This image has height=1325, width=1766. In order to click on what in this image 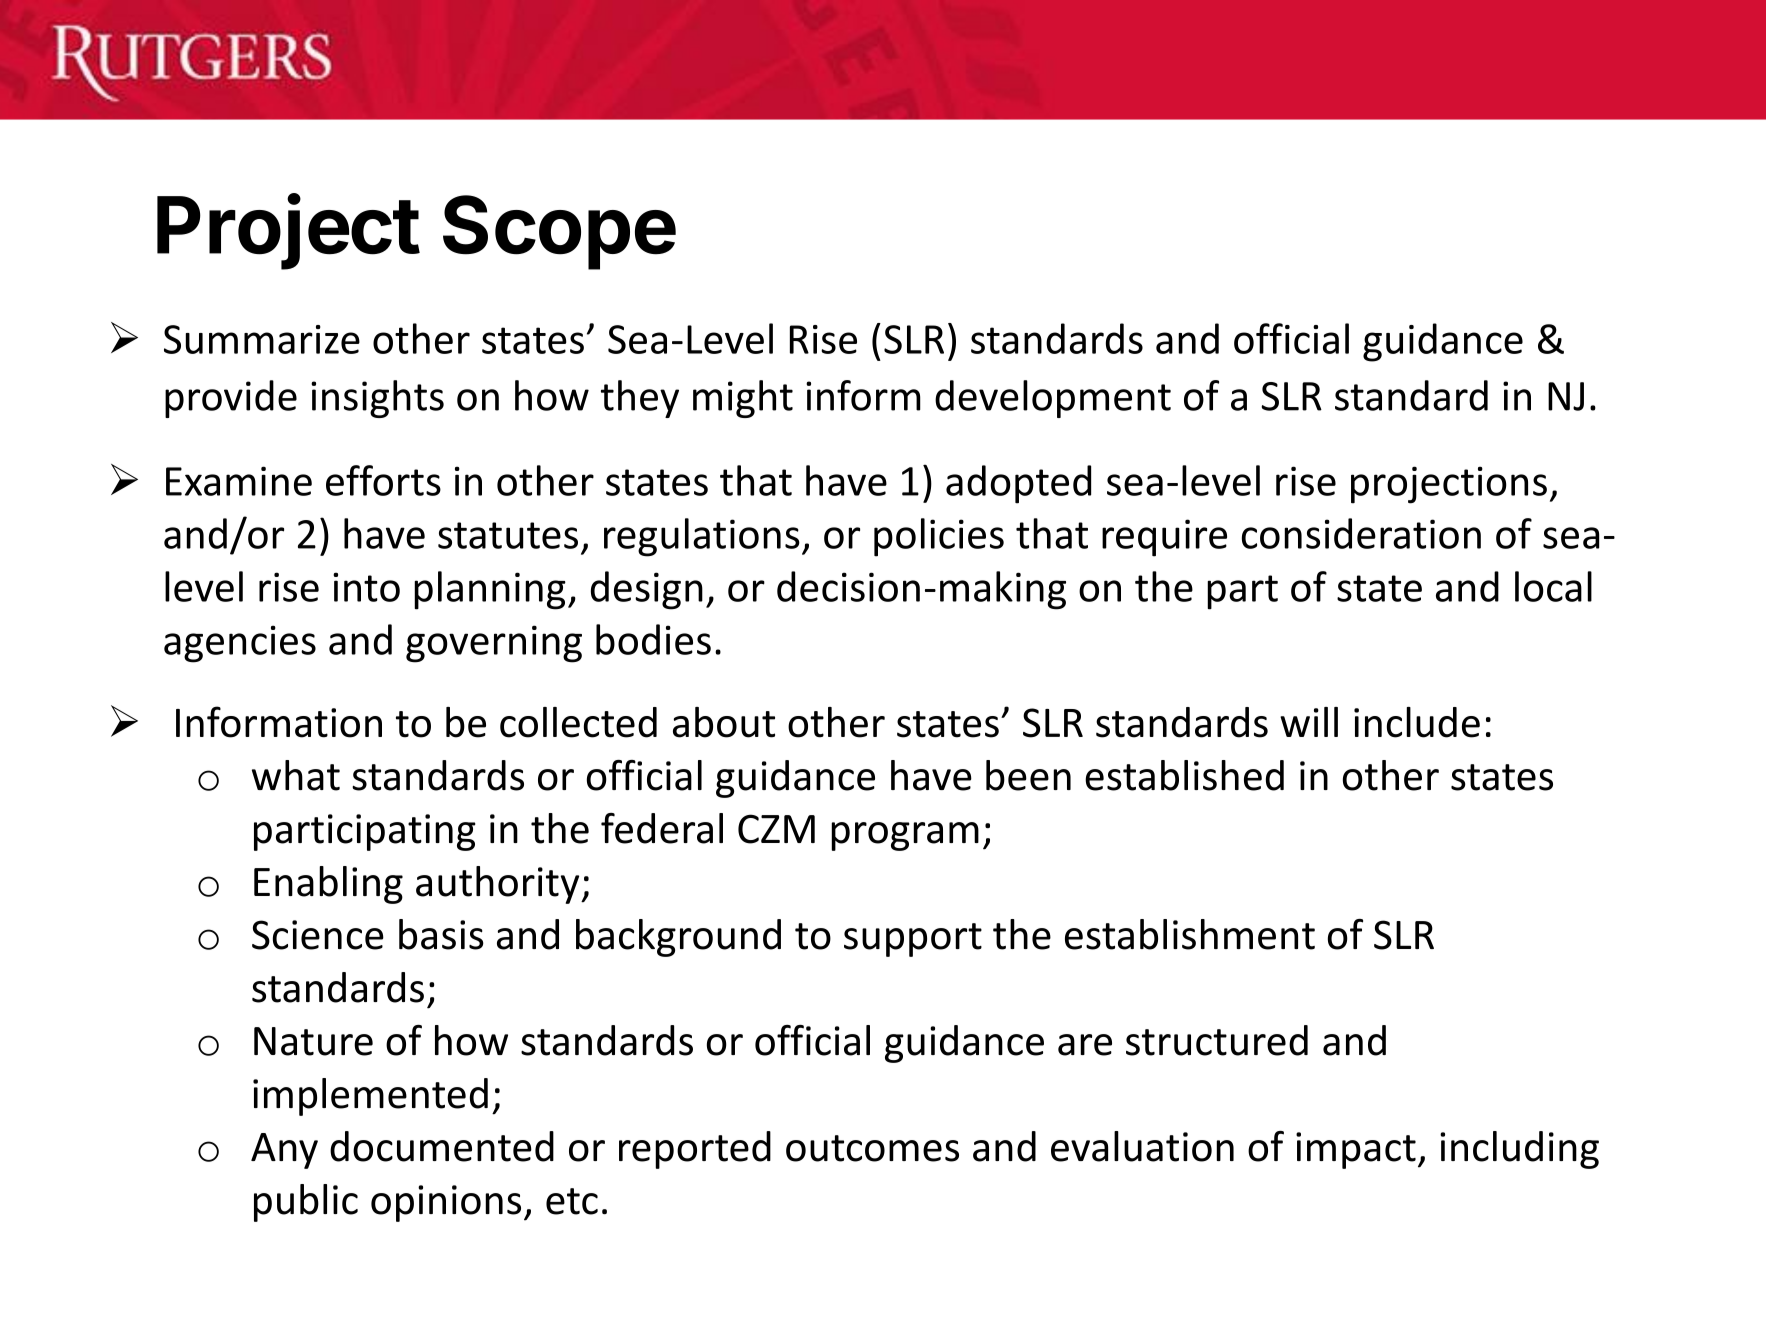, I will do `click(296, 775)`.
